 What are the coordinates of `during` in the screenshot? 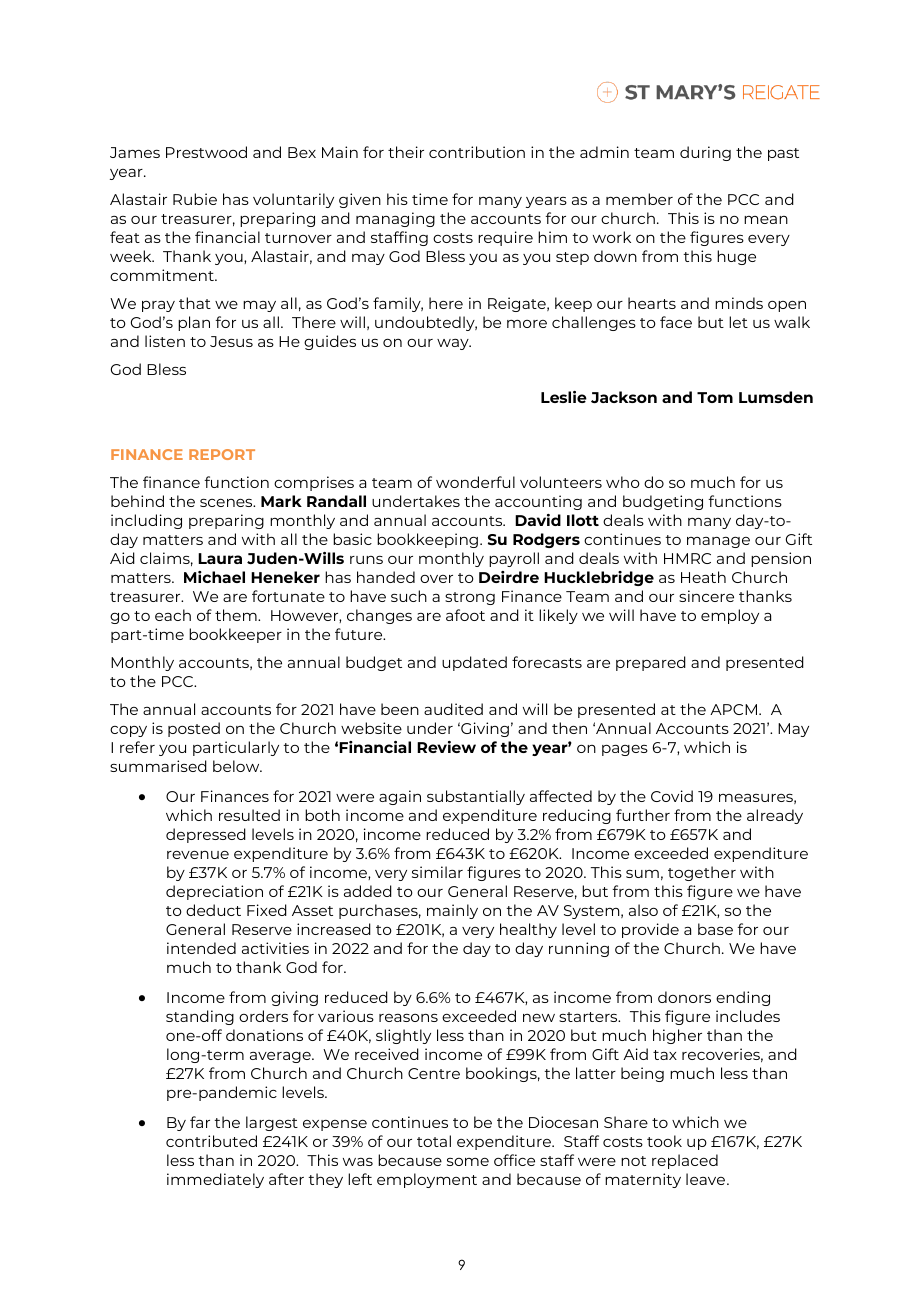 It's located at (705, 153).
